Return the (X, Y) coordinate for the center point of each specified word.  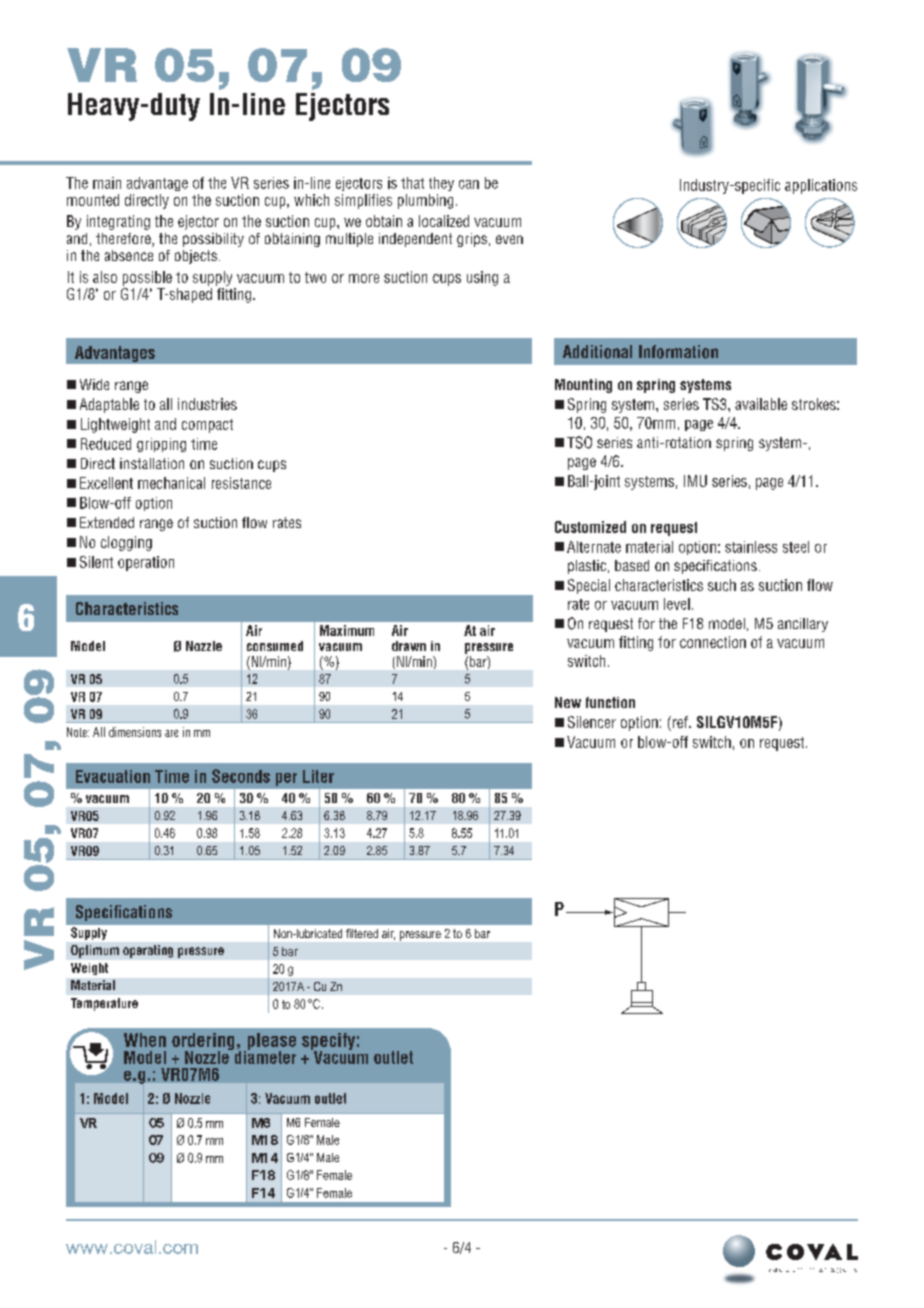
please (270, 1042)
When (145, 1040)
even (509, 239)
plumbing (425, 201)
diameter (264, 1056)
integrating (118, 222)
